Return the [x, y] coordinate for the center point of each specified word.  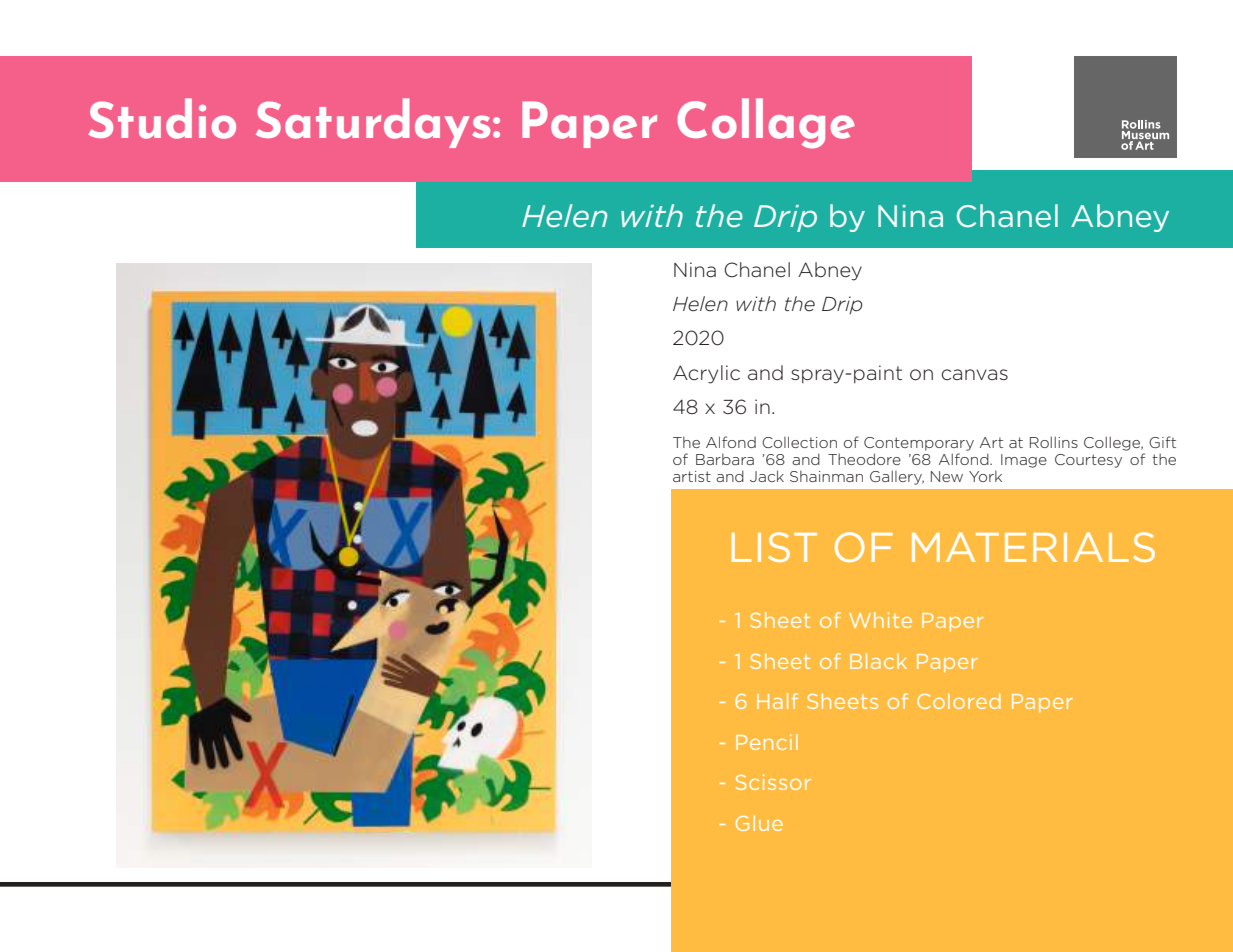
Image [1024, 461]
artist [692, 476]
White [880, 620]
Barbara [725, 459]
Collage [766, 123]
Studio [162, 118]
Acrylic [706, 374]
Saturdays [373, 123]
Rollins [1054, 442]
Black [878, 661]
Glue [759, 823]
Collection [799, 442]
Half [777, 701]
